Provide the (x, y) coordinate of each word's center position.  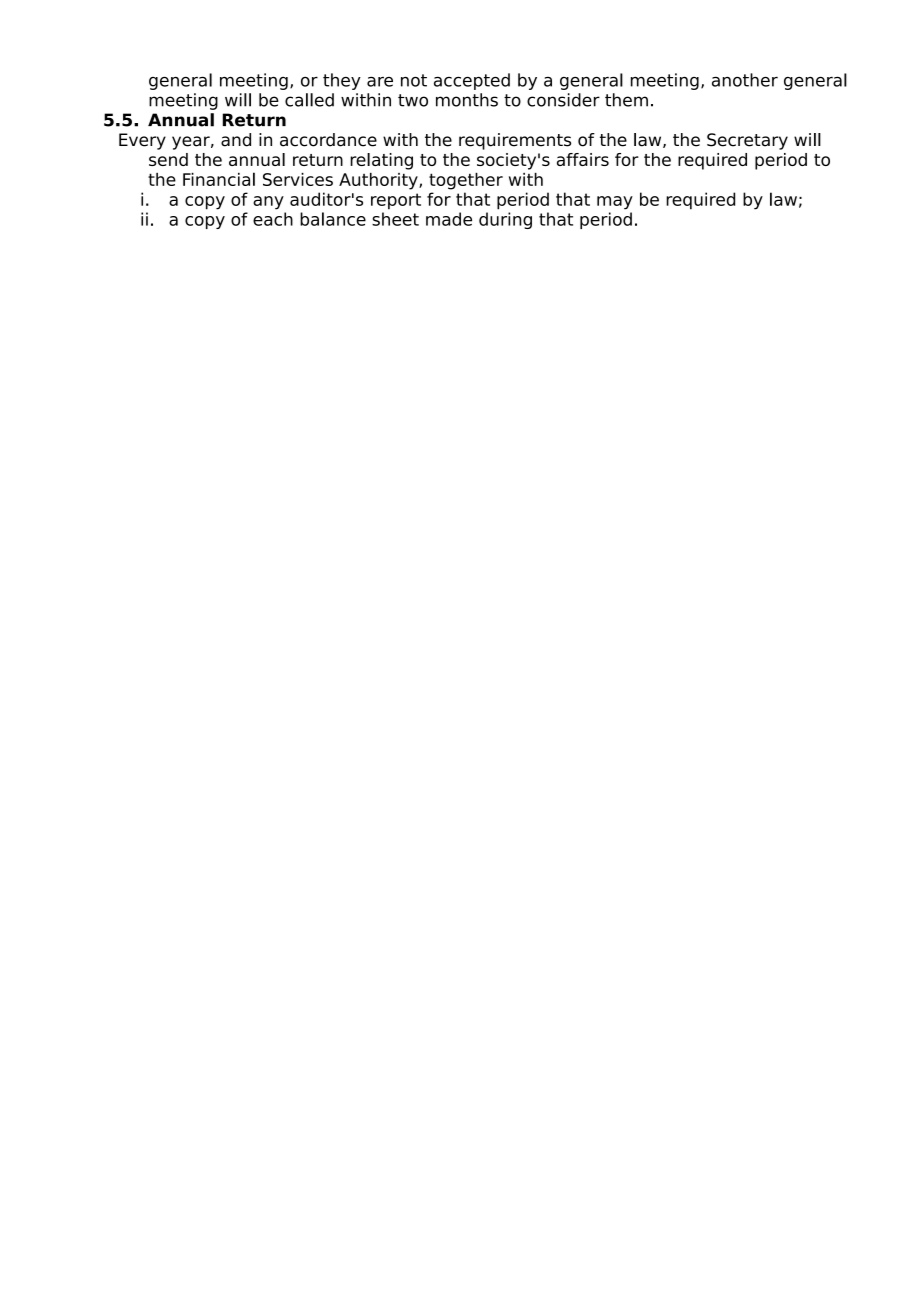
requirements (515, 141)
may (615, 203)
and (236, 140)
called (309, 100)
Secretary (747, 141)
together (466, 181)
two (413, 100)
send (168, 159)
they (342, 81)
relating (381, 161)
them (626, 100)
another (745, 80)
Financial (219, 179)
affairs (583, 159)
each (273, 219)
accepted (472, 81)
